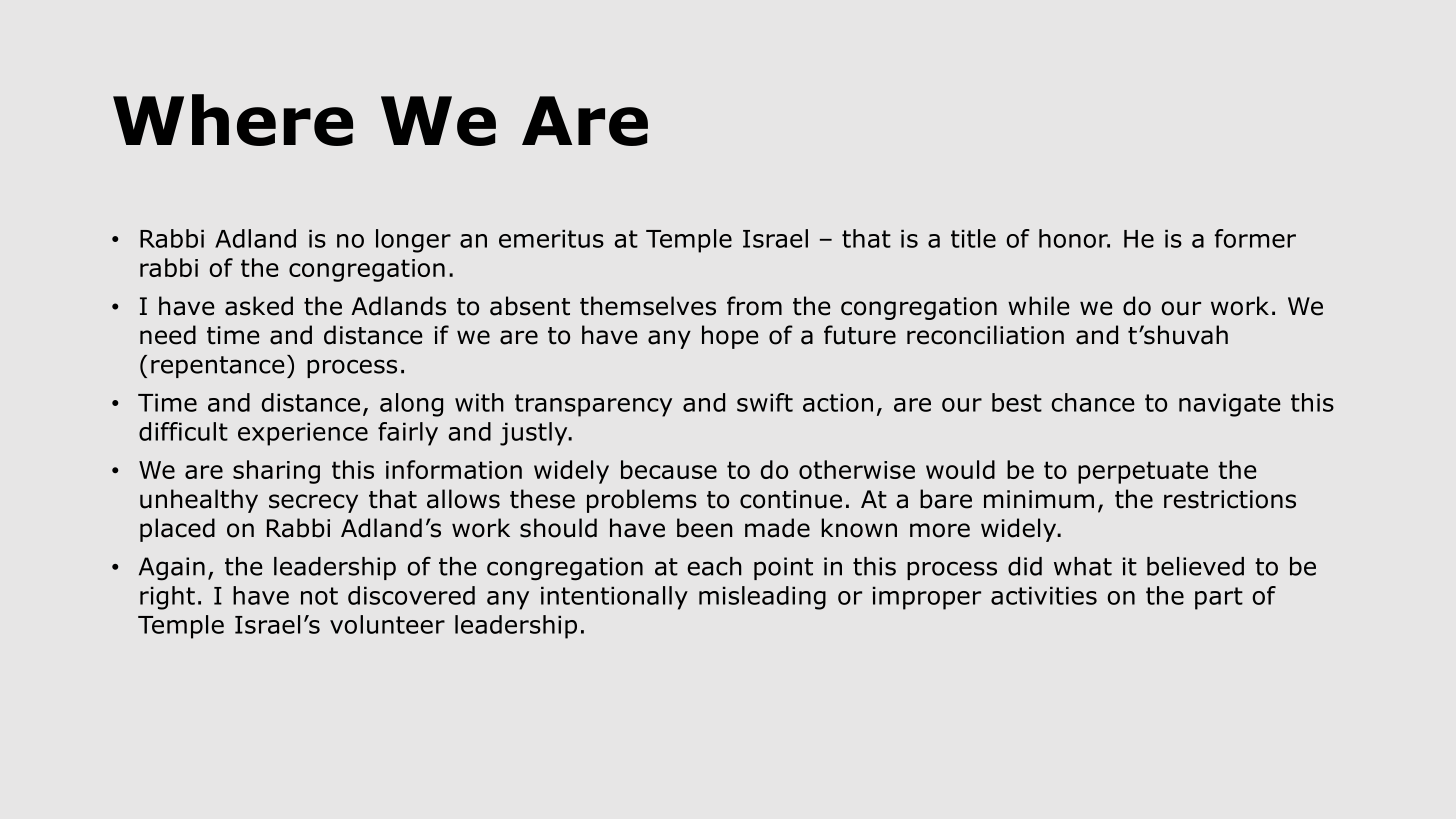  Describe the element at coordinates (1039, 306) in the document. I see `while` at that location.
